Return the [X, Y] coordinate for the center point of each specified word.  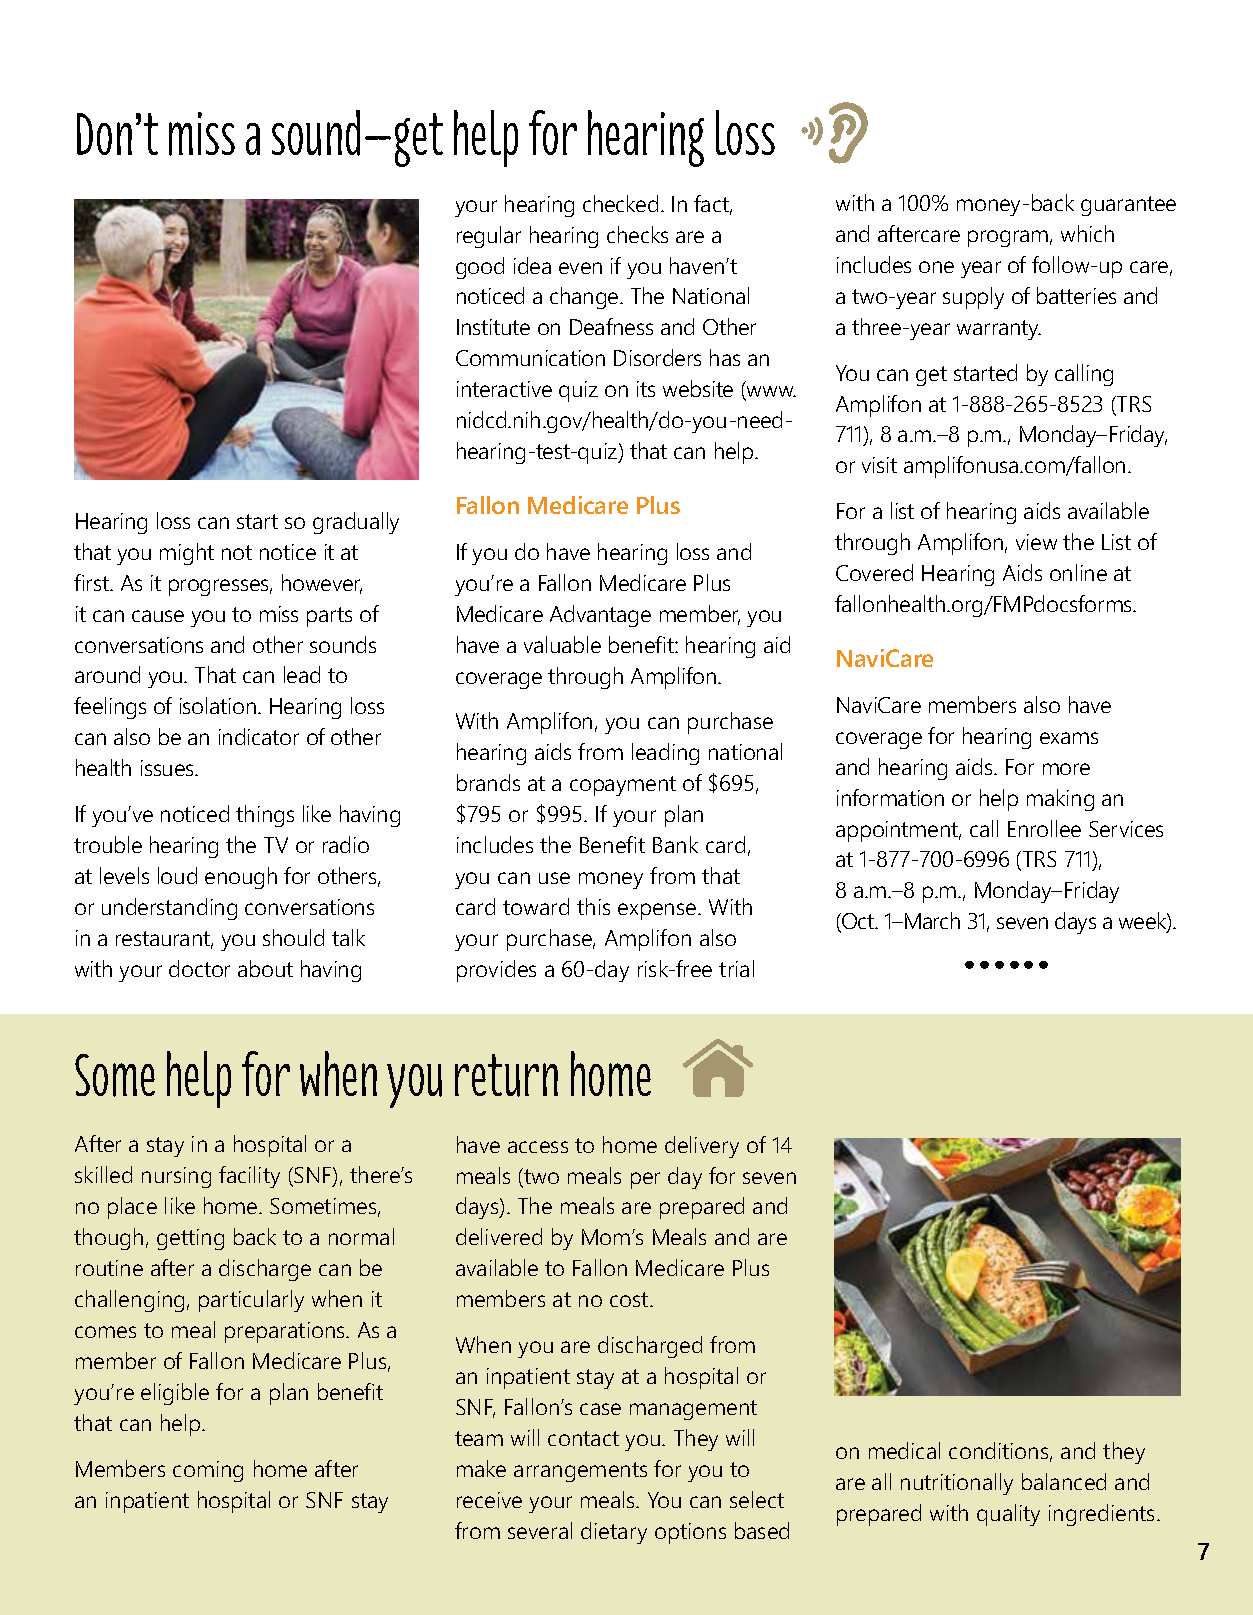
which [1087, 233]
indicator [259, 736]
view [1036, 542]
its [646, 389]
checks [637, 234]
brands [488, 782]
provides [496, 971]
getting [190, 1239]
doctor [199, 968]
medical [904, 1450]
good [480, 268]
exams [1069, 738]
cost [630, 1299]
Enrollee [1044, 828]
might [187, 554]
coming [208, 1471]
